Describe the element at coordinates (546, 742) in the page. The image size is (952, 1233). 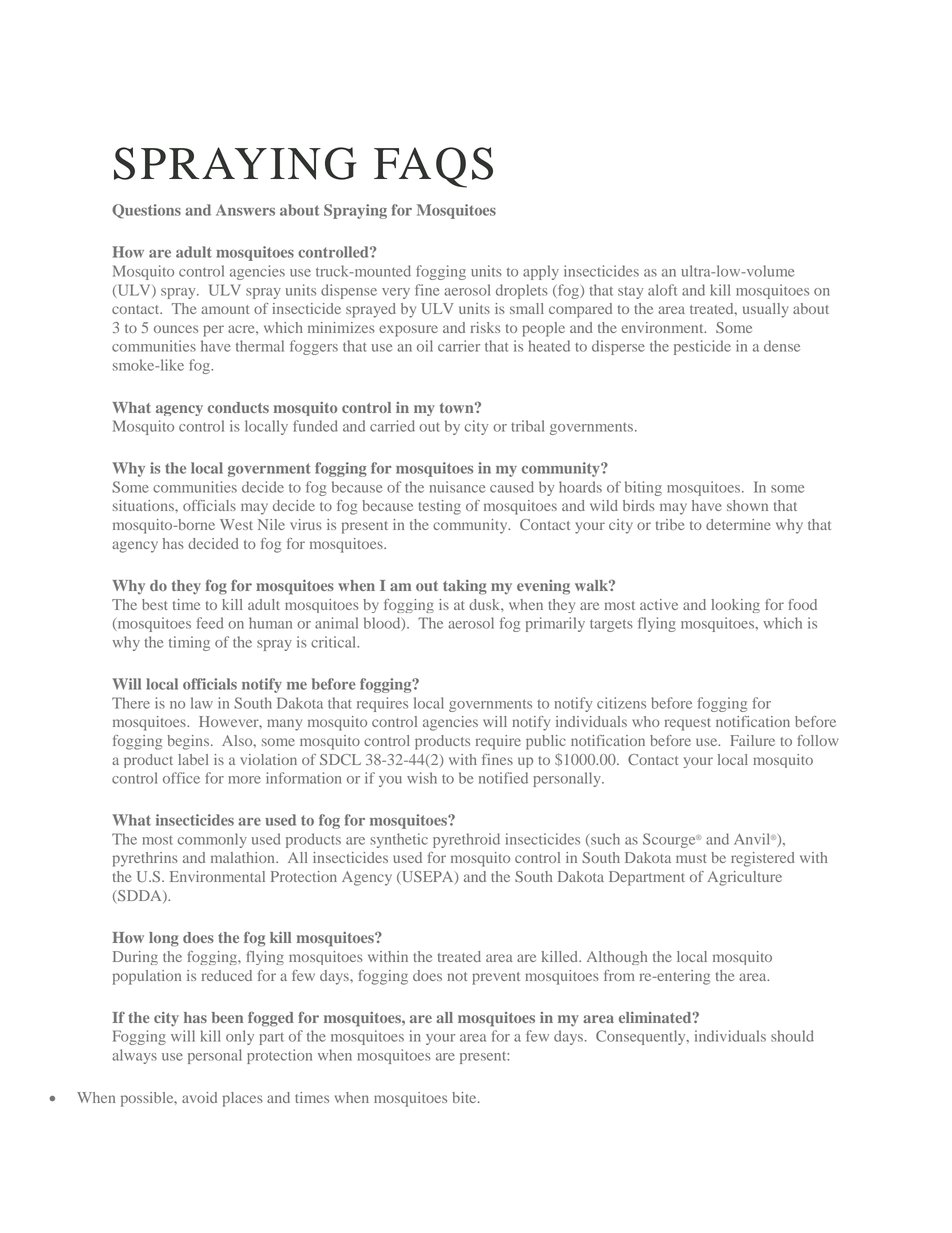
I see `public` at that location.
